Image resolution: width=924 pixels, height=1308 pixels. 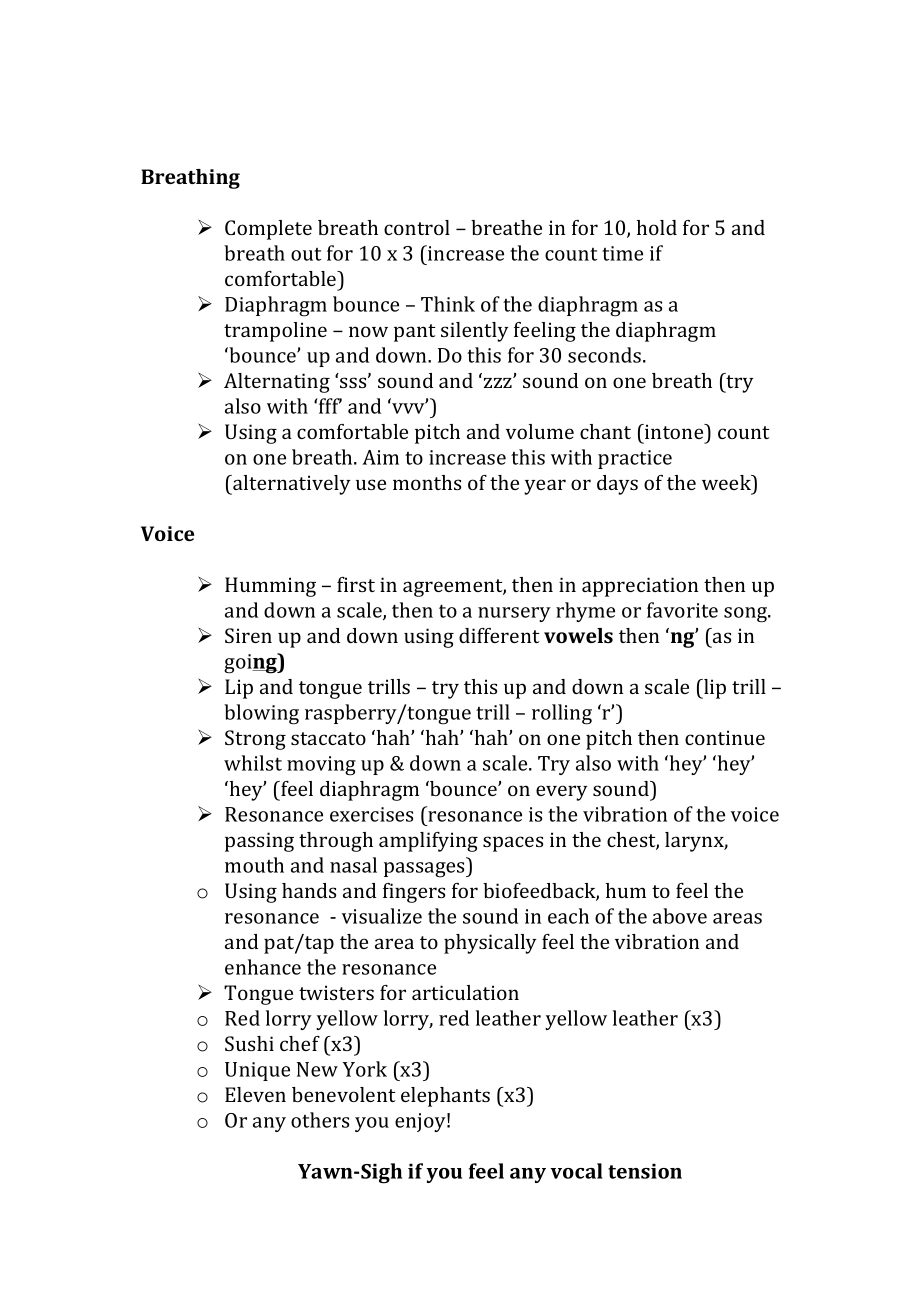 I want to click on Think, so click(x=448, y=304).
